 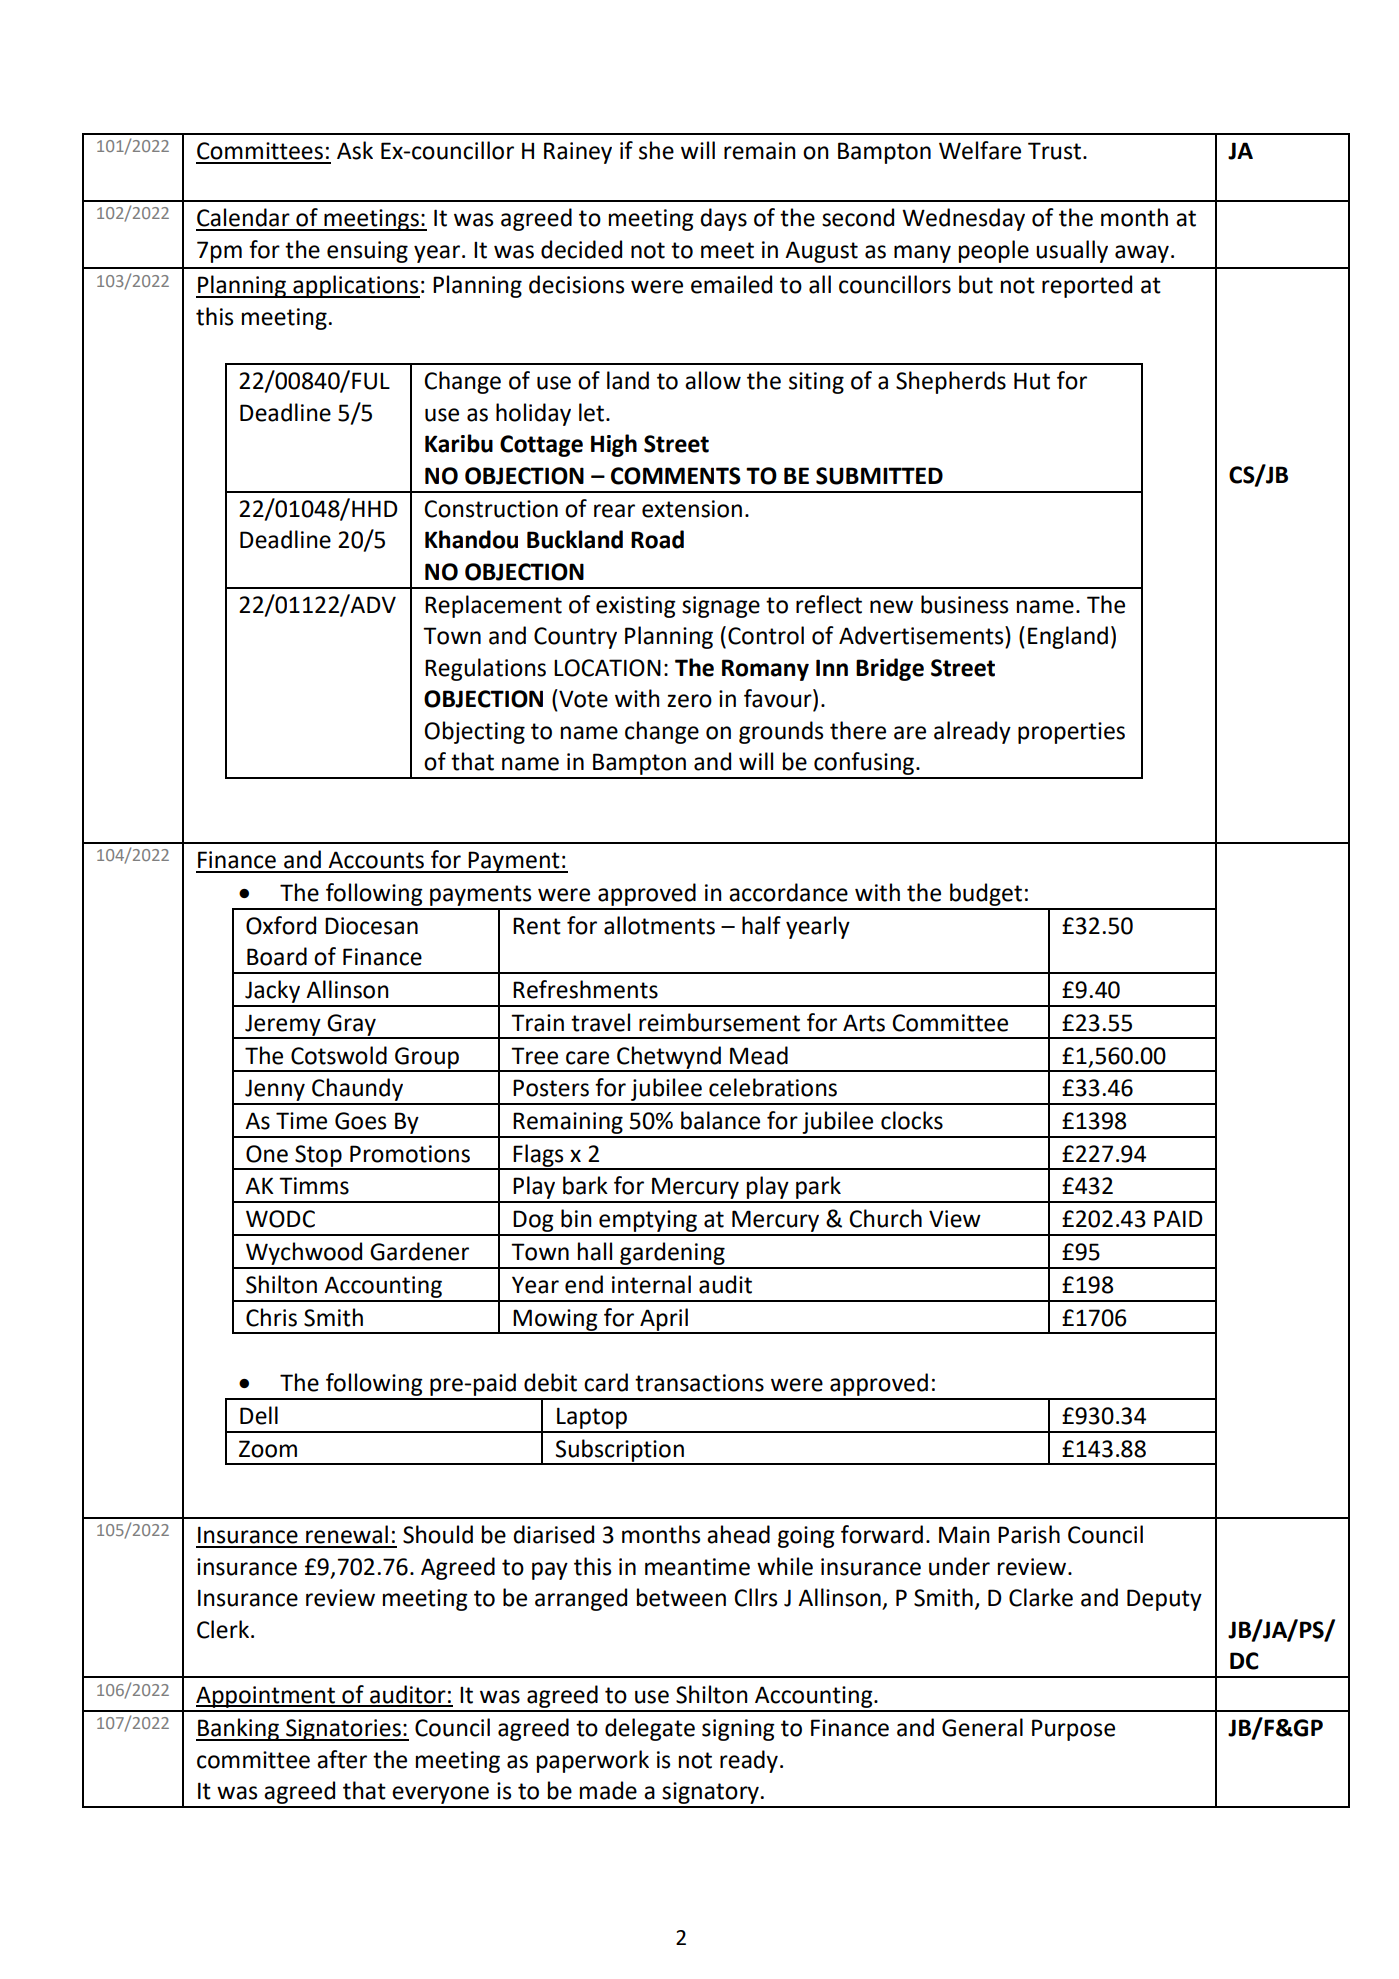 I want to click on Board, so click(x=277, y=956).
